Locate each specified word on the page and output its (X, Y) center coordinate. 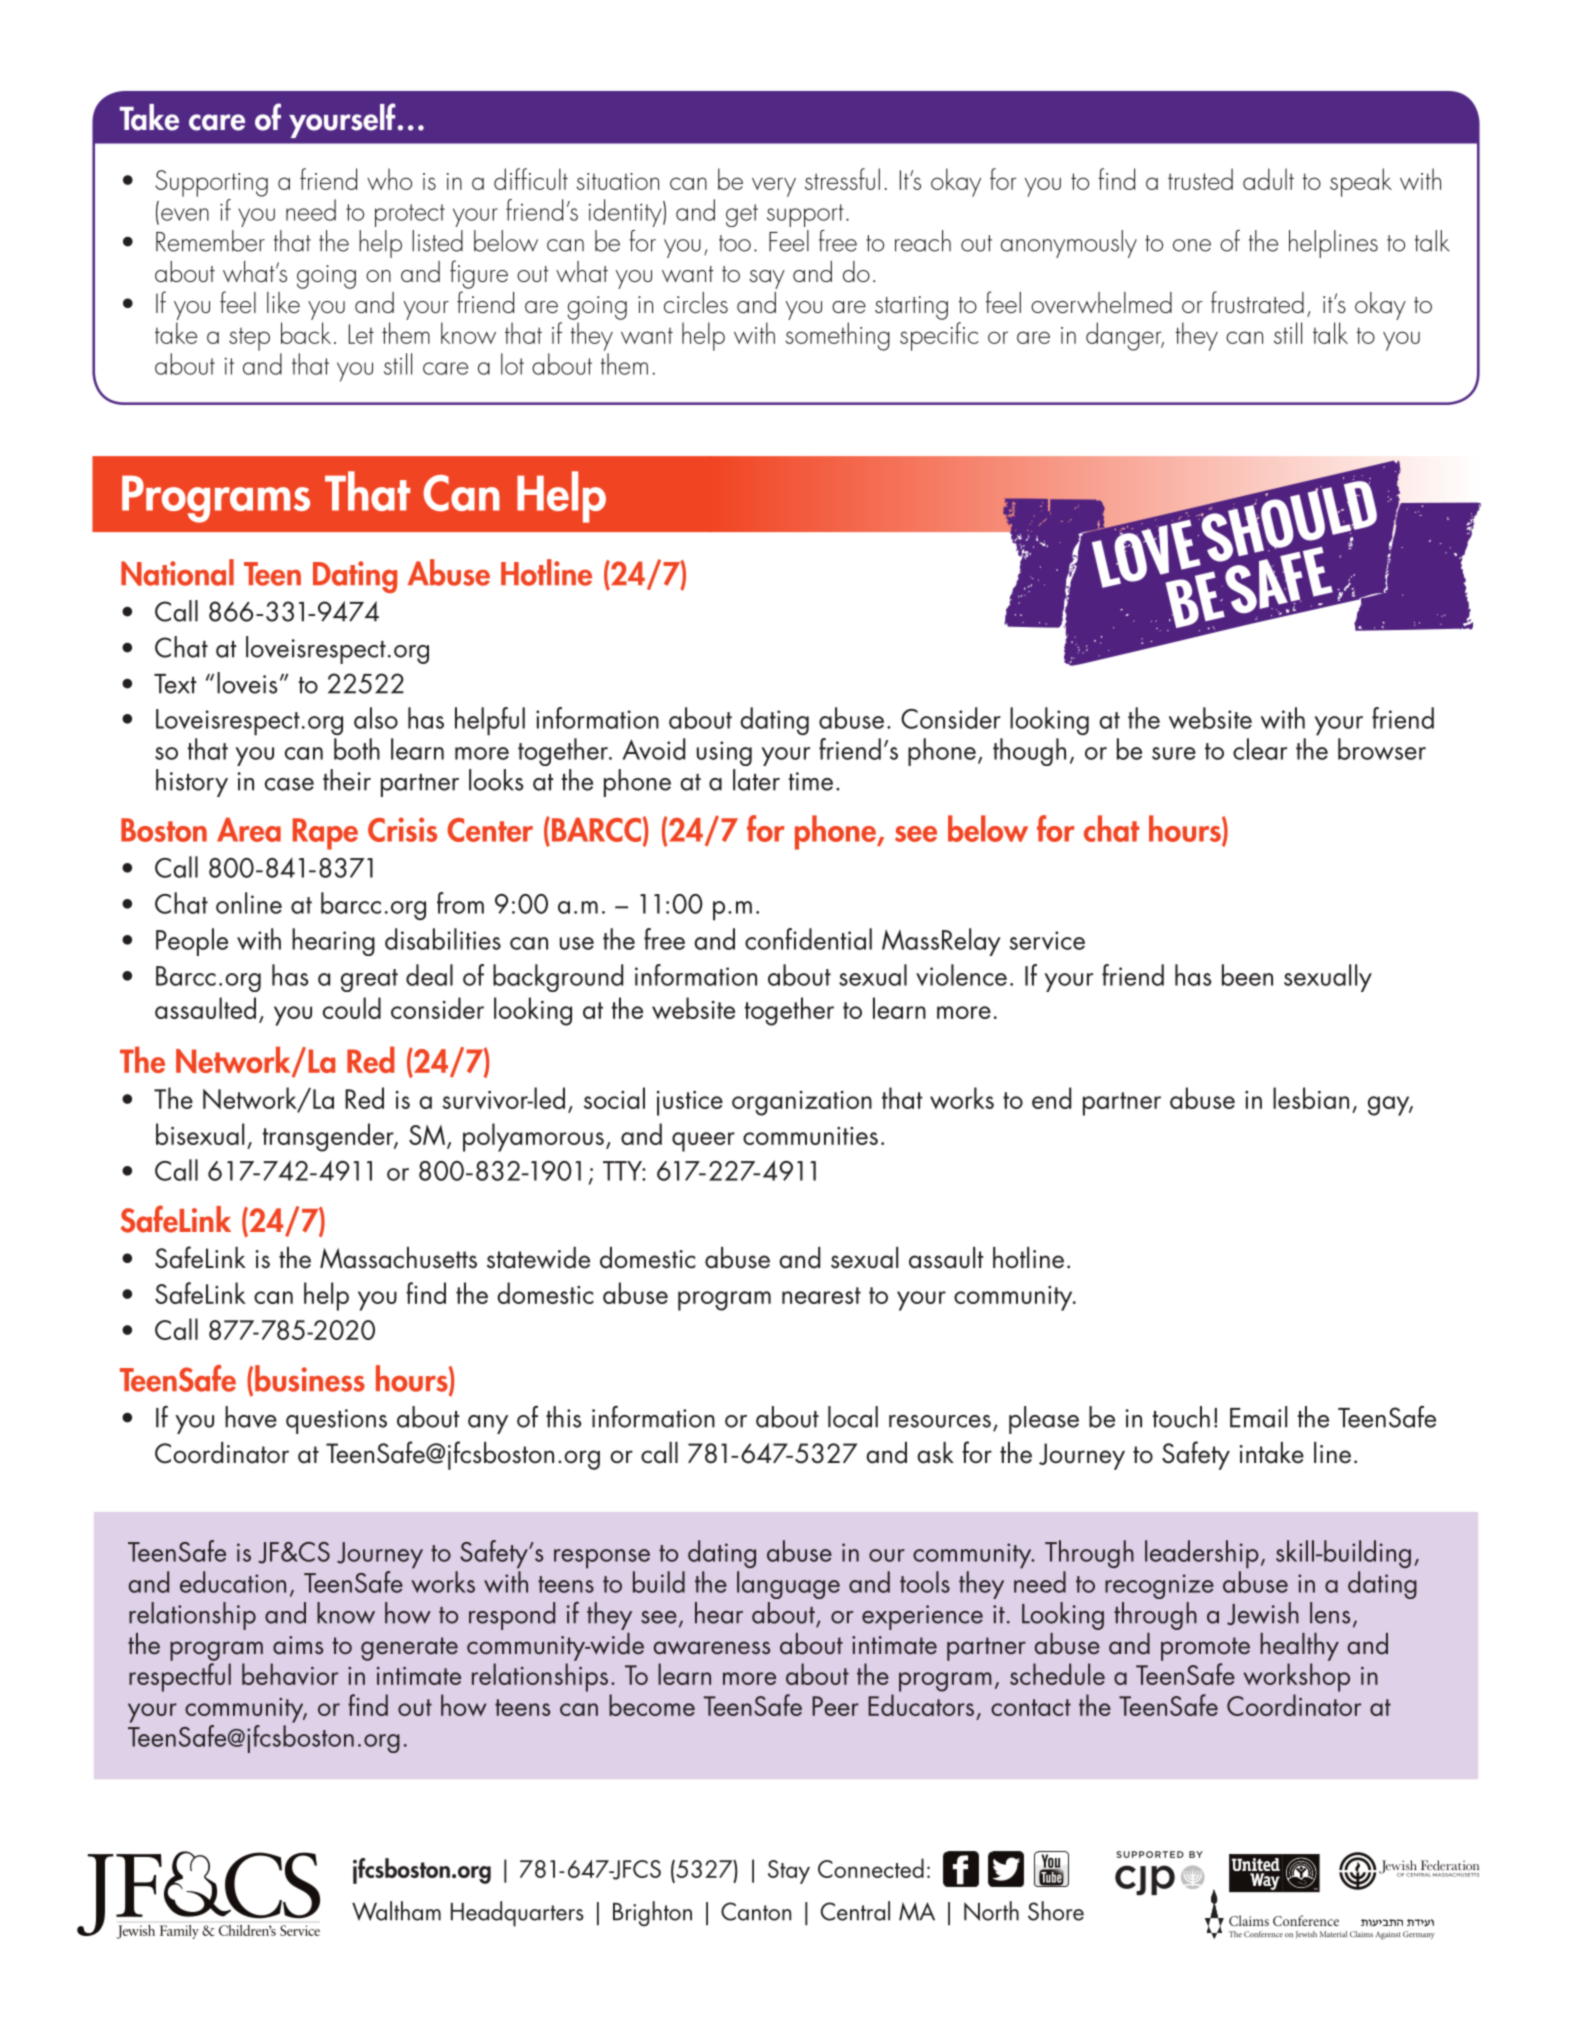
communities (810, 1136)
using (724, 753)
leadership (1202, 1554)
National (177, 572)
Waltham (396, 1911)
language (788, 1585)
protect (410, 215)
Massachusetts (398, 1258)
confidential (808, 939)
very (774, 187)
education (233, 1582)
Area (249, 830)
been (1247, 975)
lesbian (1311, 1098)
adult (1268, 179)
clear (1260, 749)
